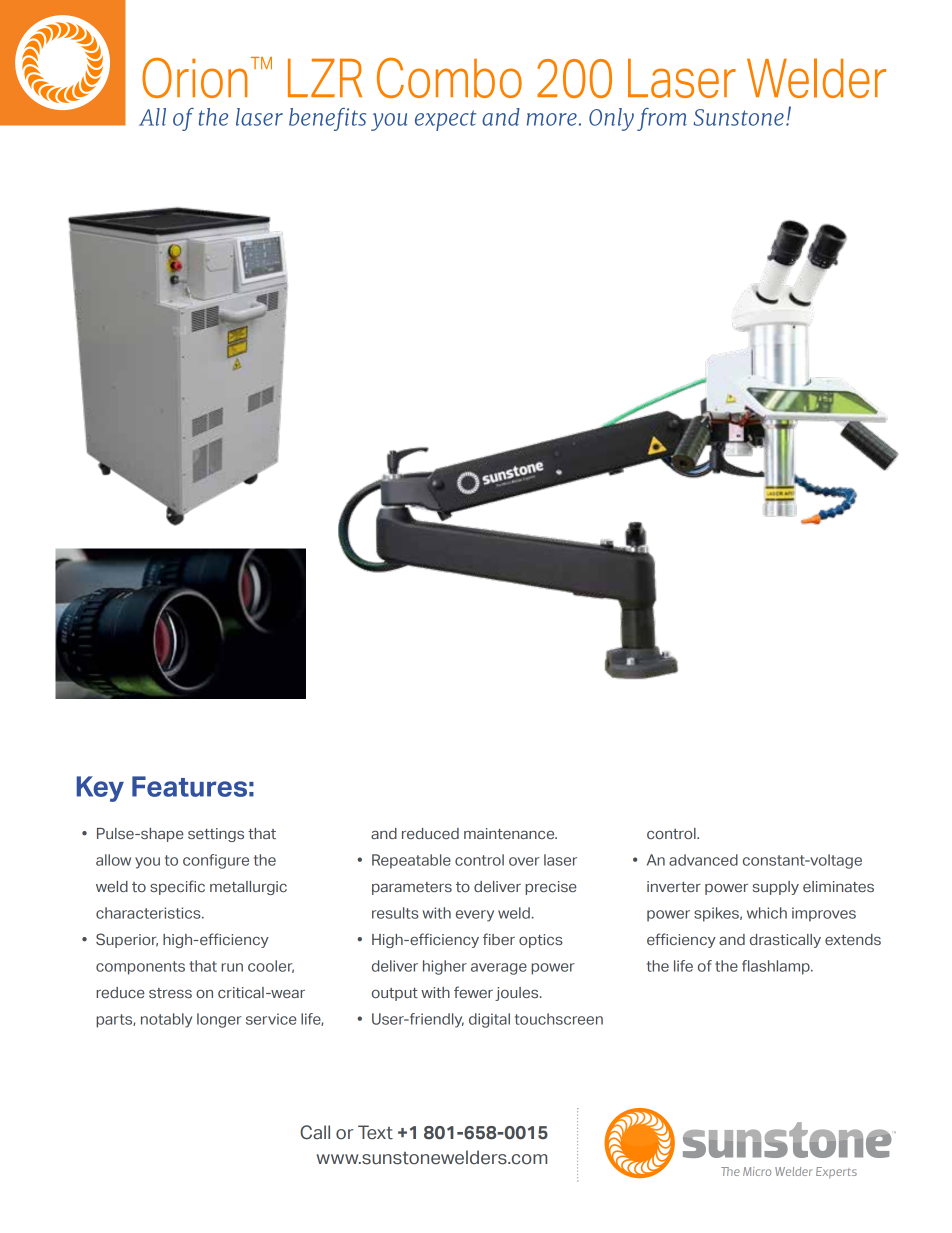 This image has width=952, height=1233. I want to click on advanced, so click(703, 860).
